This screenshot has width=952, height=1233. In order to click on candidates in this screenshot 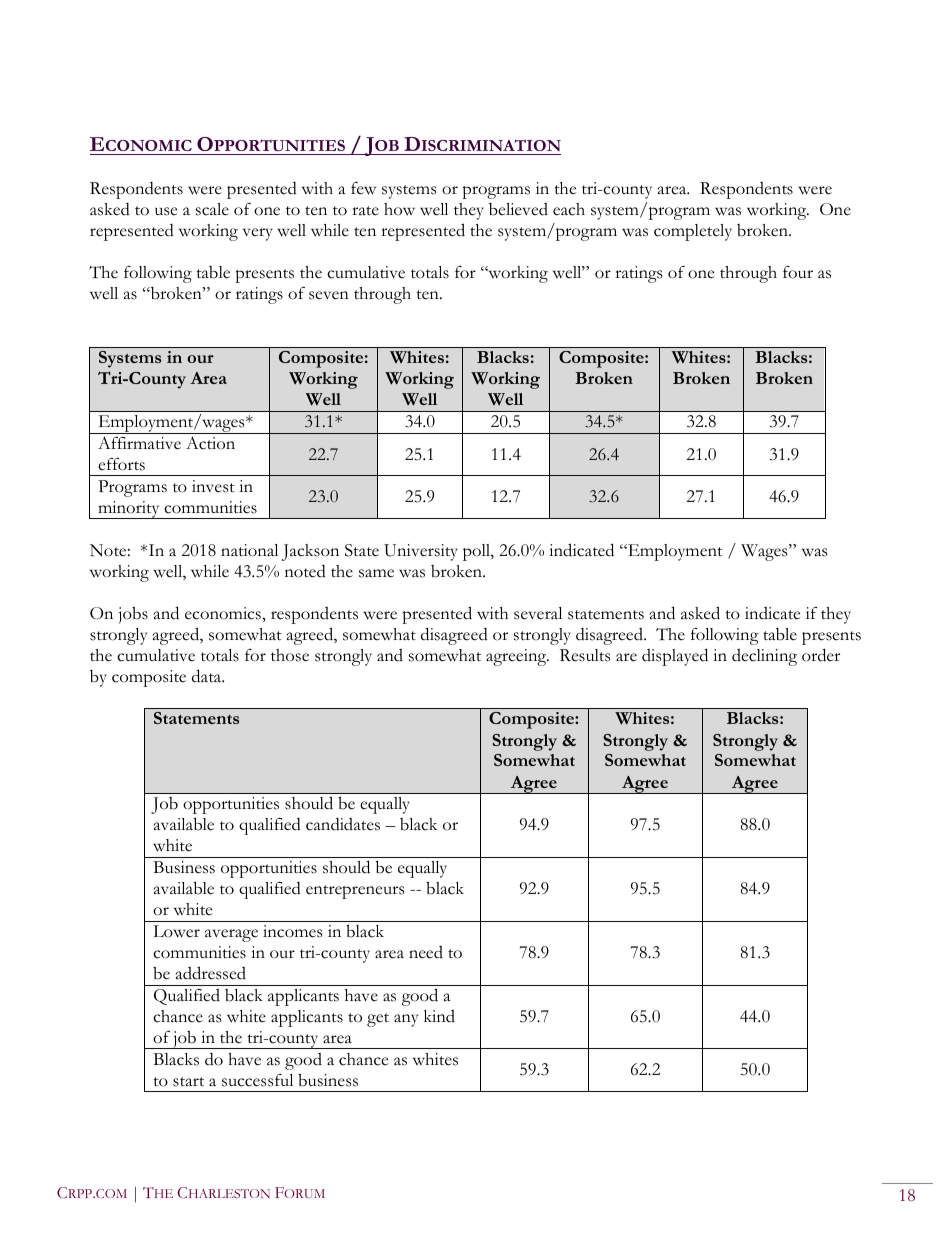, I will do `click(343, 824)`.
